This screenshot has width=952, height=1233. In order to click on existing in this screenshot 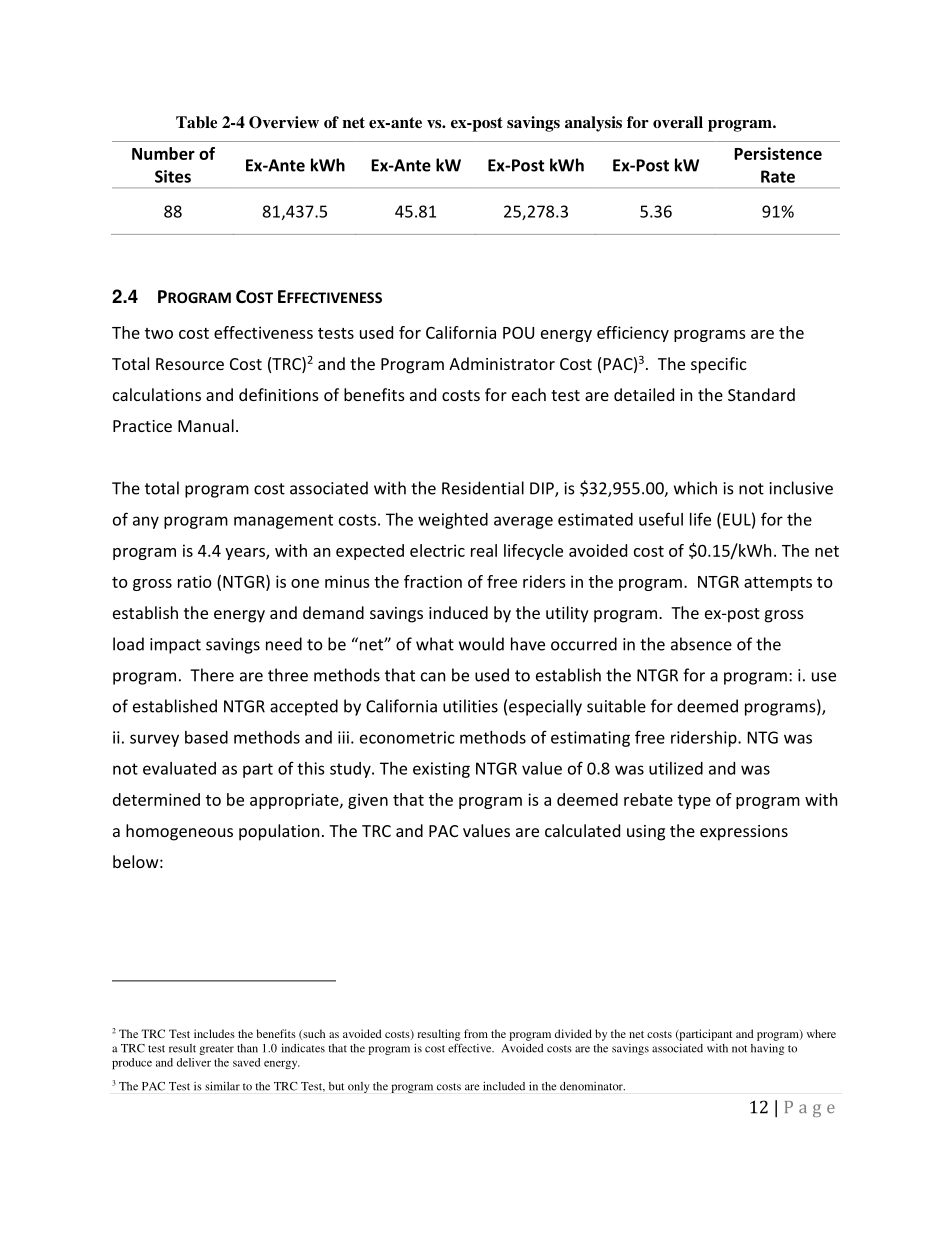, I will do `click(441, 770)`.
